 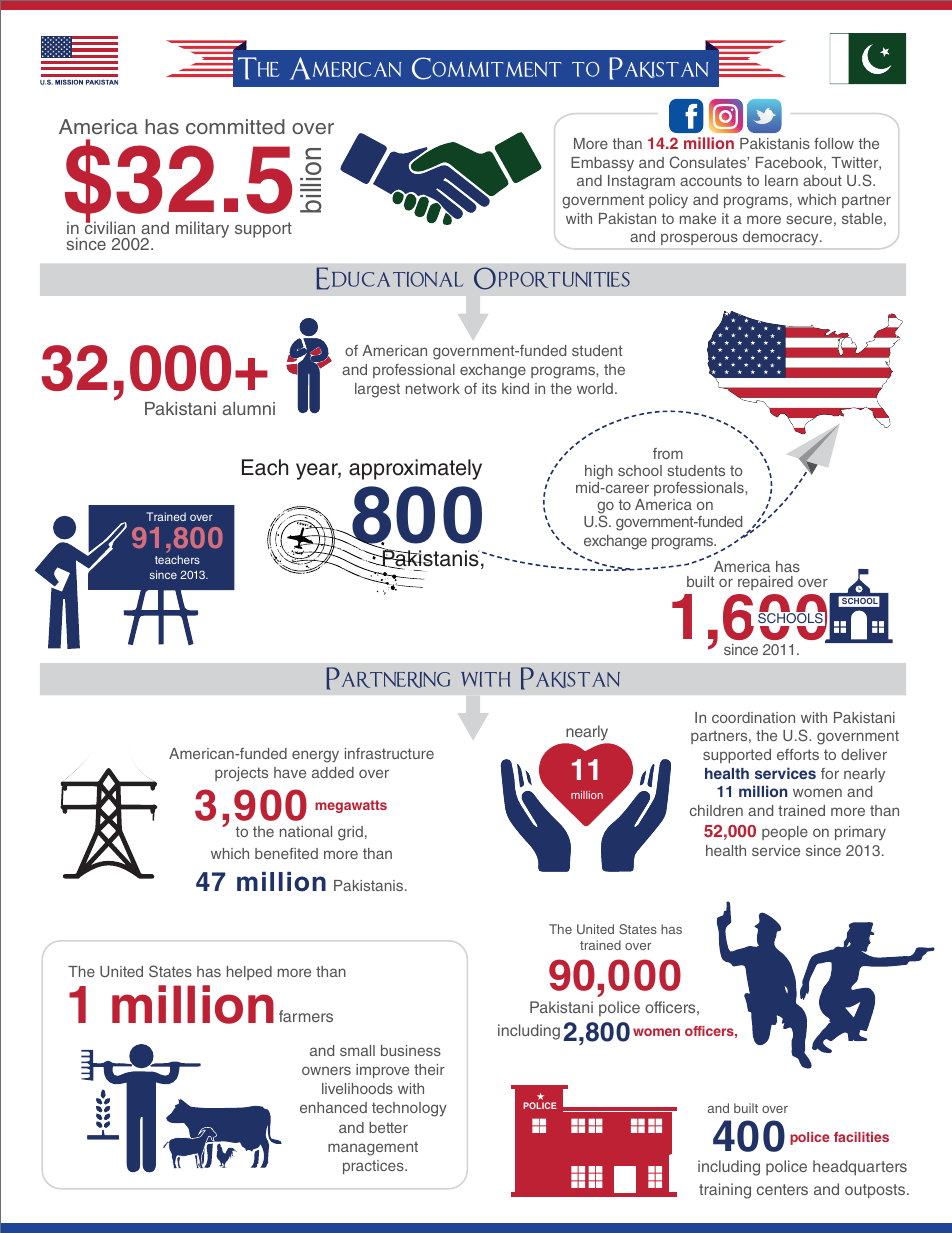 I want to click on enhanced, so click(x=333, y=1107).
